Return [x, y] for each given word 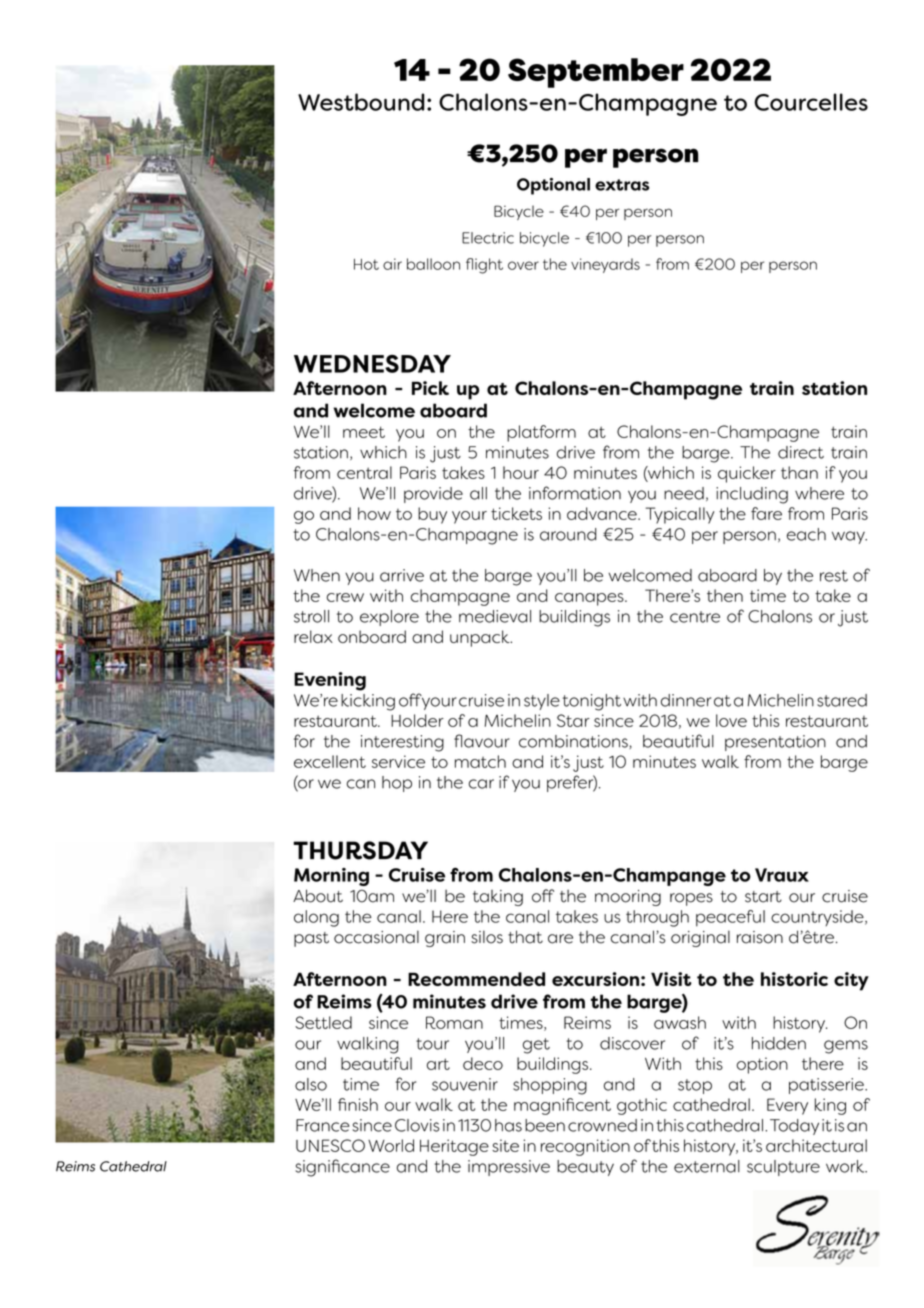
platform [541, 433]
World [391, 1145]
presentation [775, 743]
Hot [366, 264]
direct [801, 452]
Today [794, 1127]
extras [622, 185]
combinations [574, 742]
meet [364, 432]
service [398, 761]
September [596, 73]
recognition [585, 1147]
